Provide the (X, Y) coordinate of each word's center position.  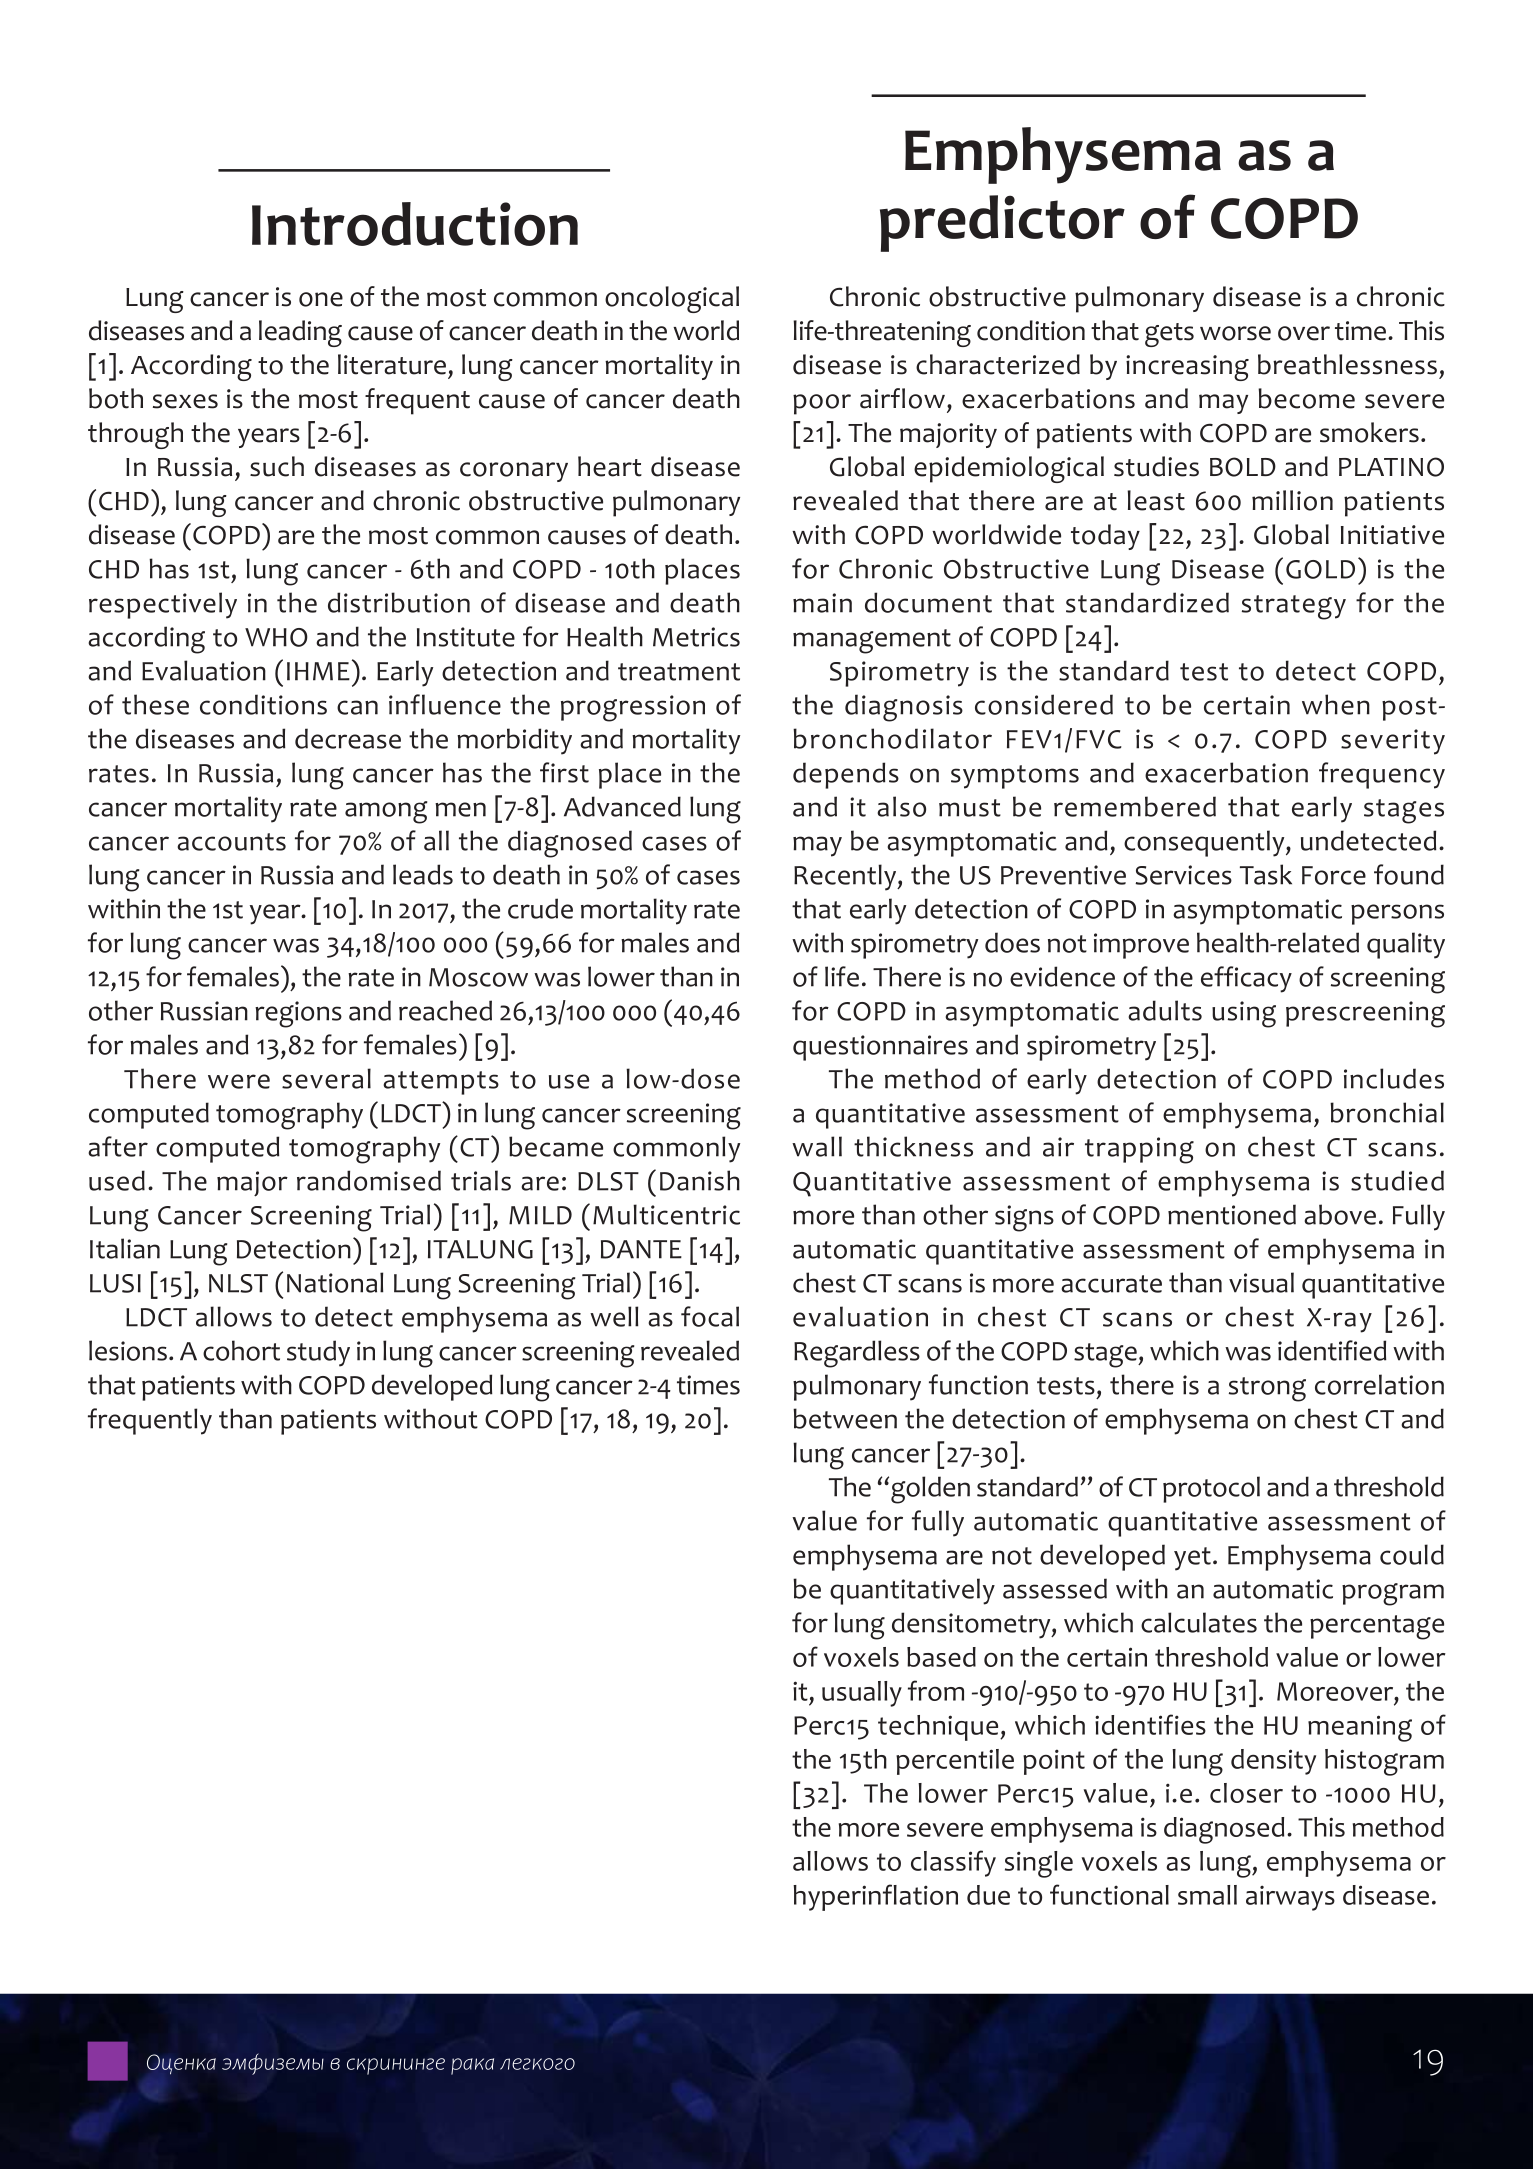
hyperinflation (875, 1897)
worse (1235, 333)
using (1244, 1014)
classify (953, 1863)
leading (300, 333)
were (239, 1081)
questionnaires (880, 1048)
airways (1290, 1898)
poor (822, 404)
